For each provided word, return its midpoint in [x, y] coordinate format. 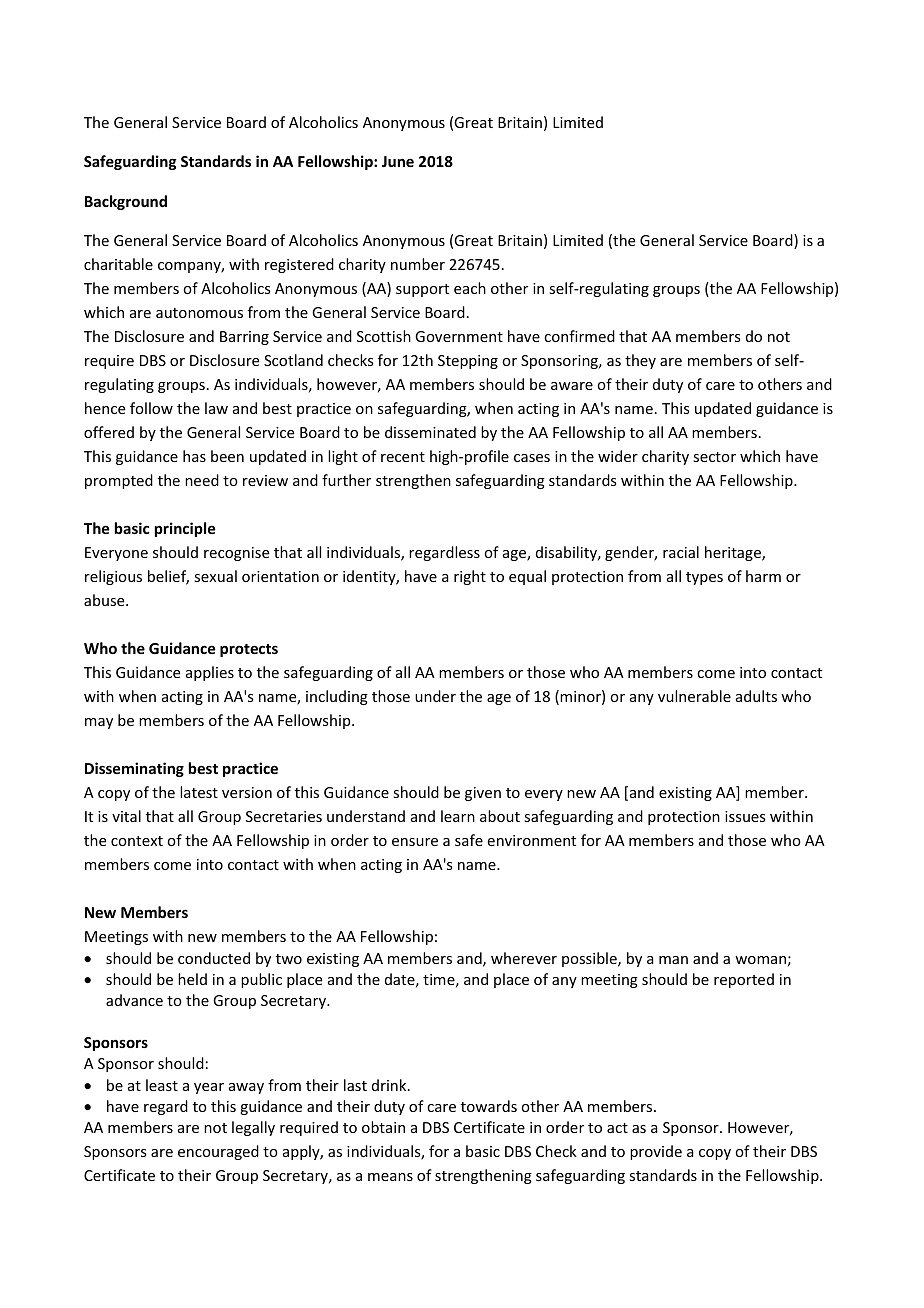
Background [126, 202]
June [398, 161]
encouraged [218, 1152]
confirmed [579, 336]
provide [656, 1152]
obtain [383, 1127]
